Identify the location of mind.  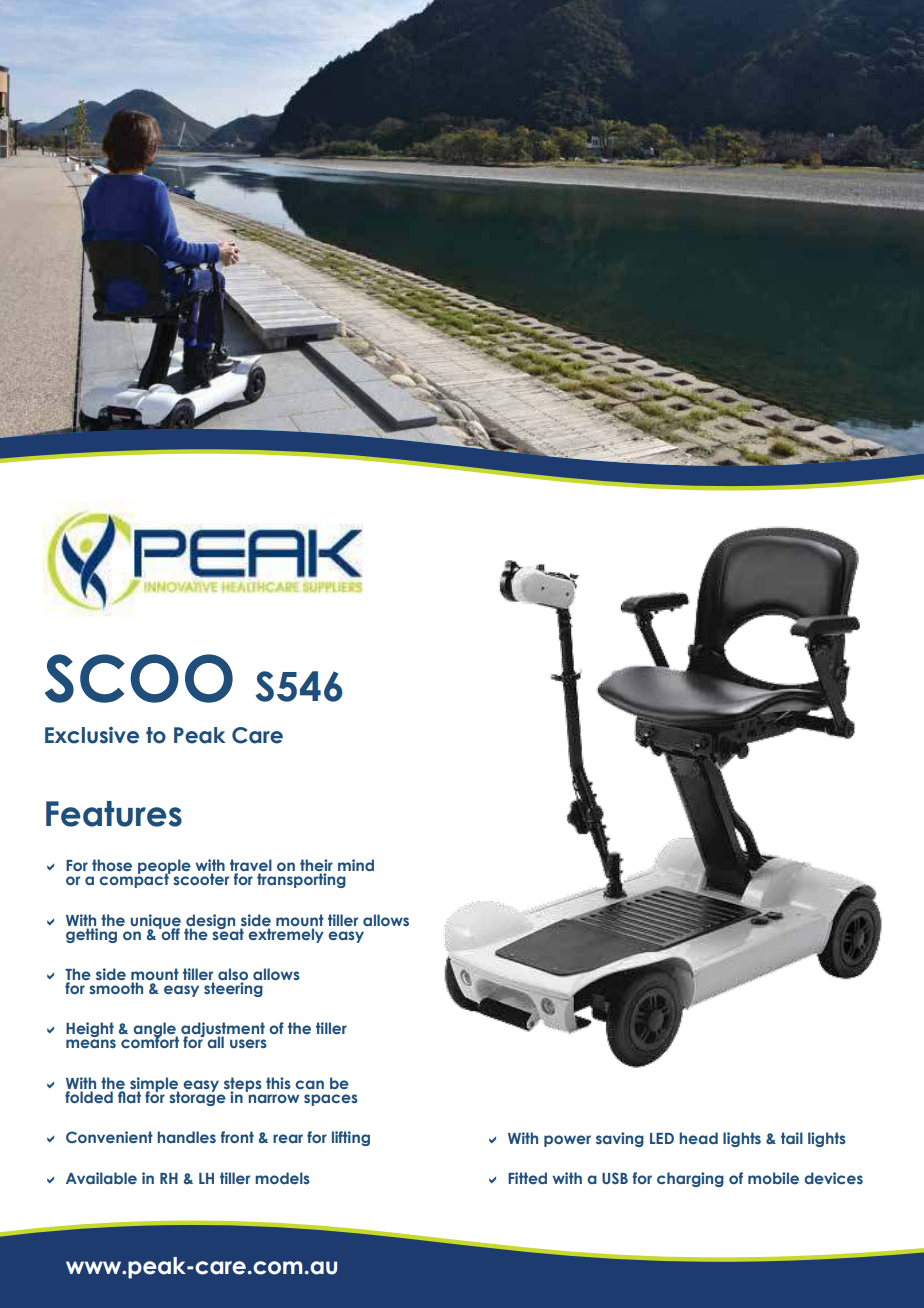
(356, 865).
